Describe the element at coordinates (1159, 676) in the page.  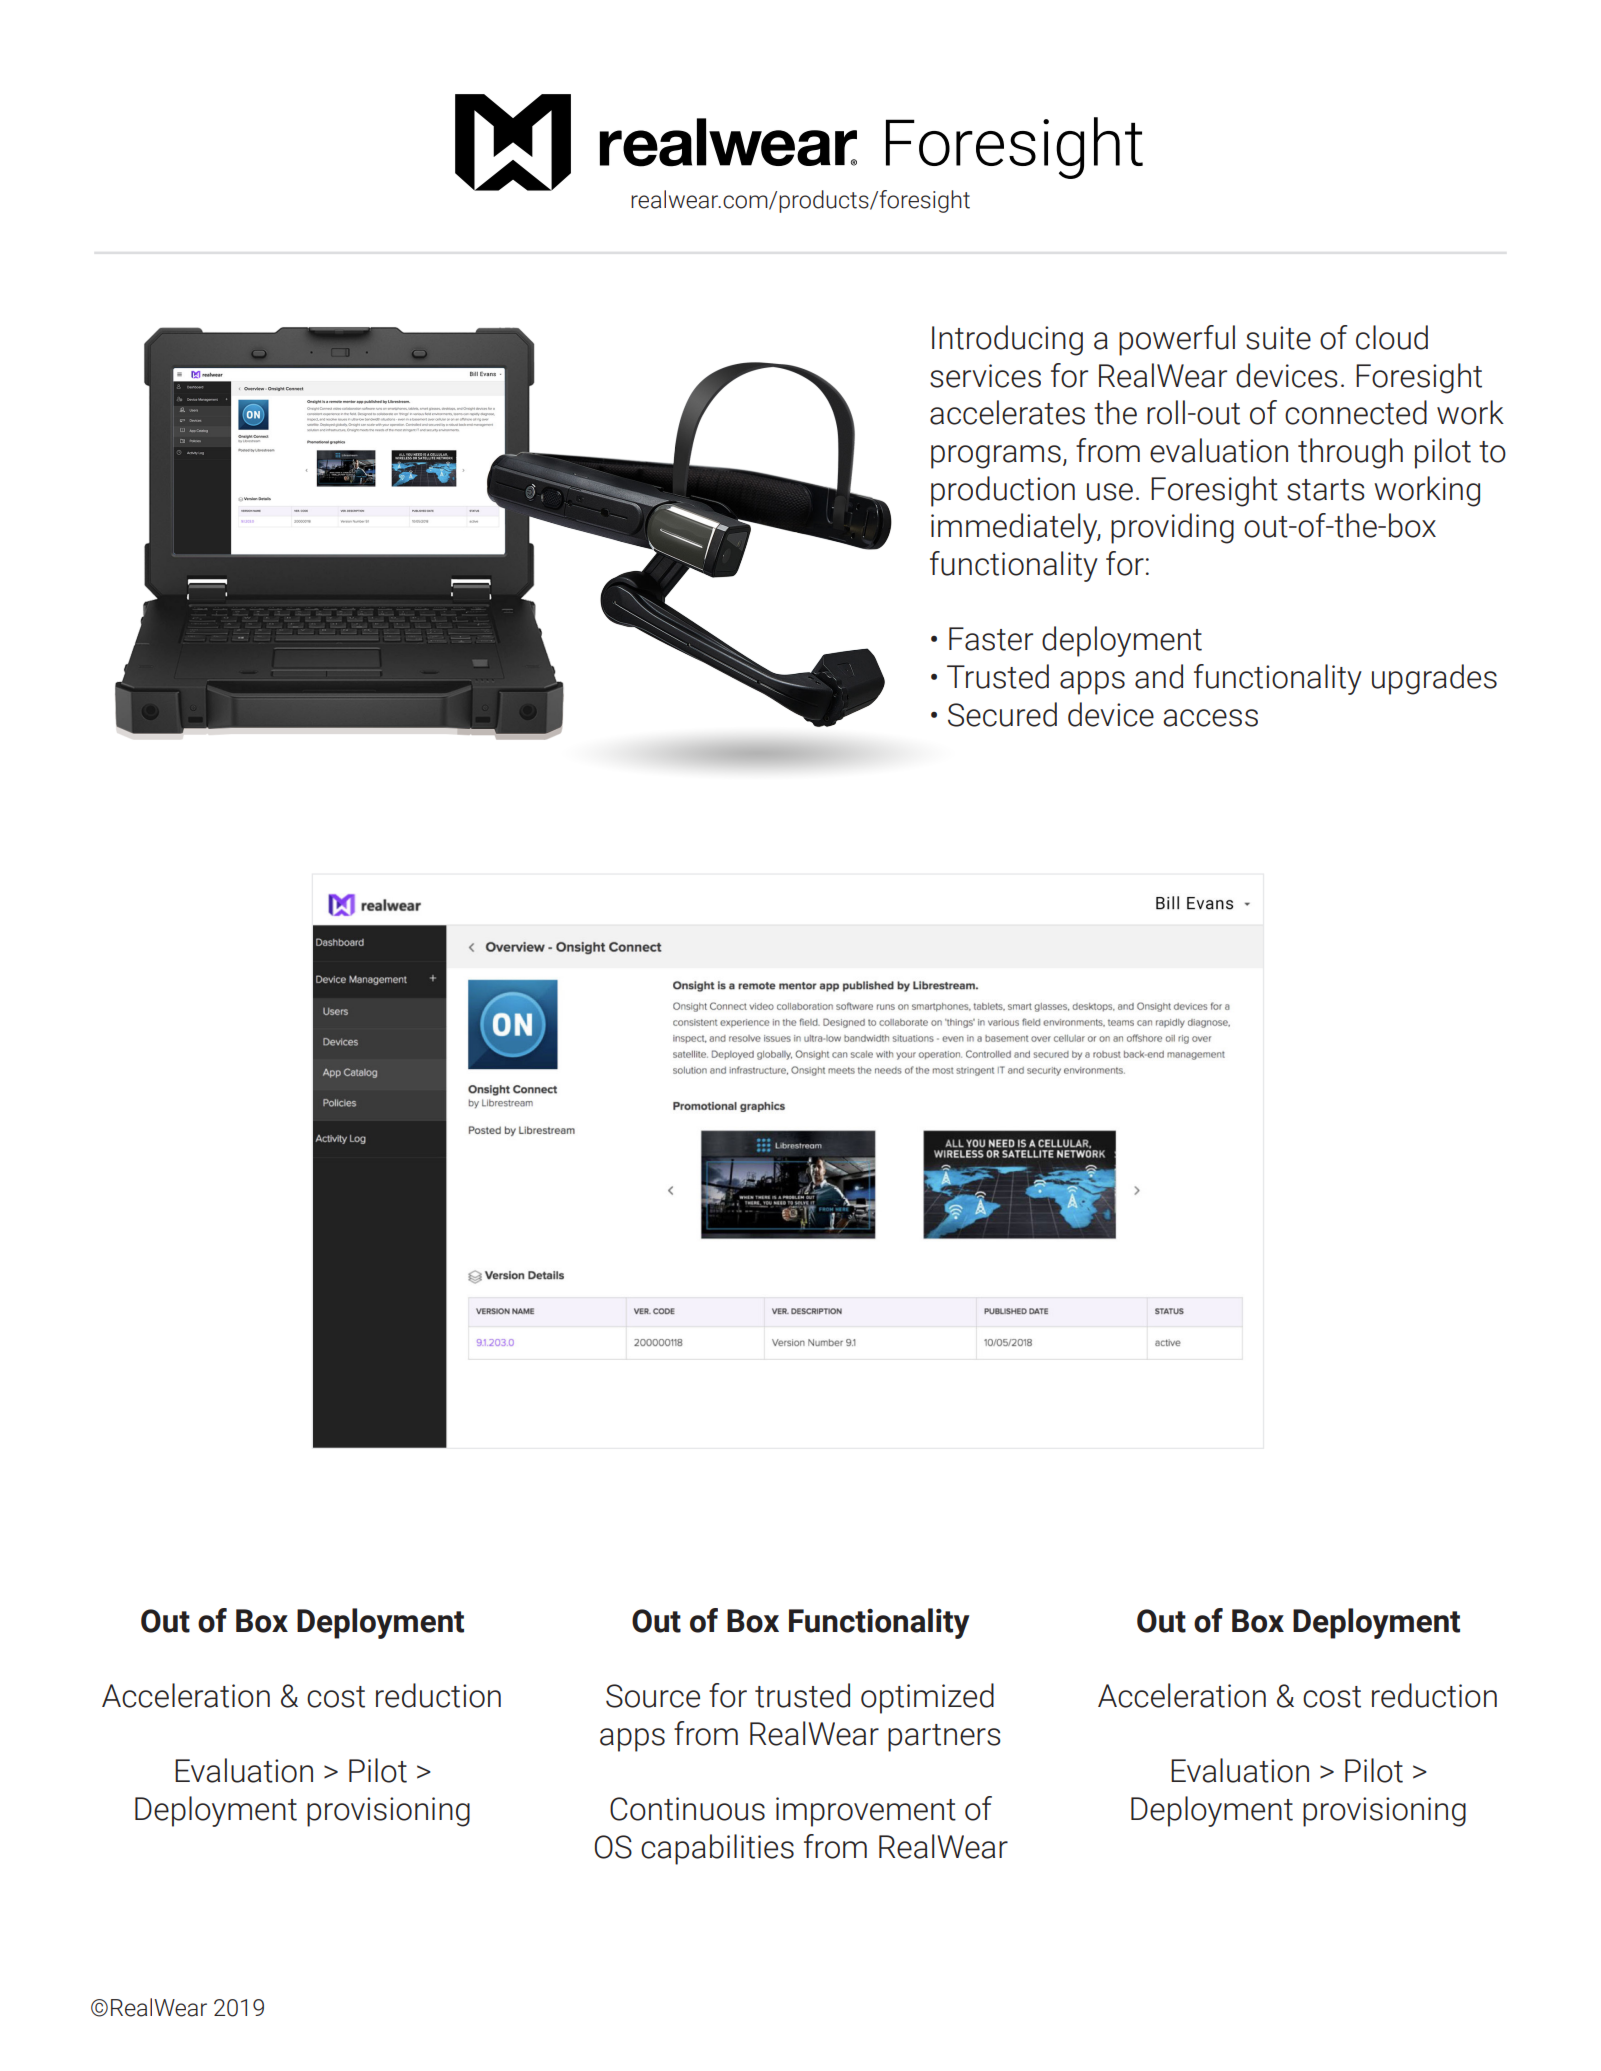
I see `and` at that location.
